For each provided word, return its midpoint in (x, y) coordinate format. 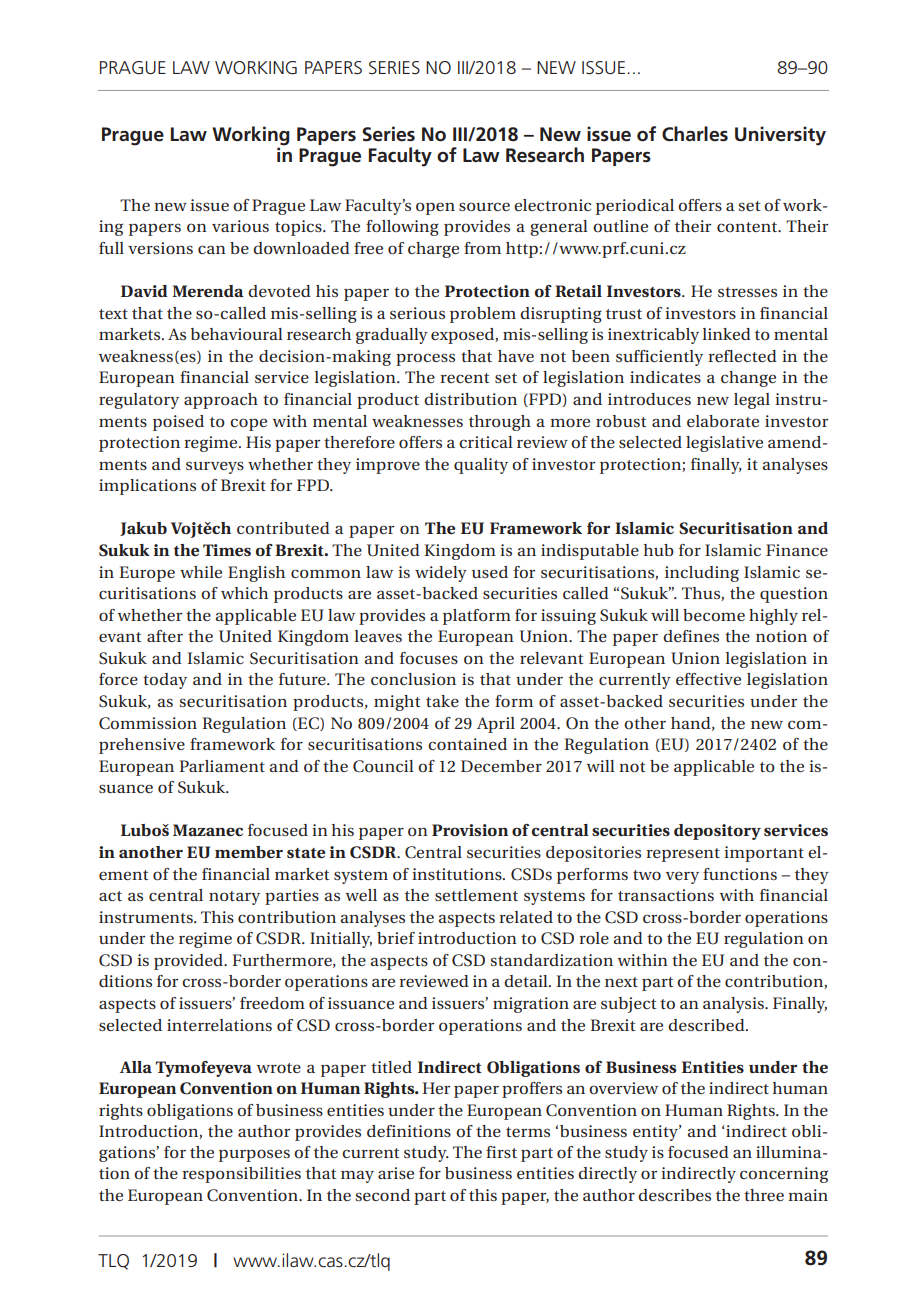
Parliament (222, 766)
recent (464, 378)
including (702, 574)
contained (467, 744)
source (484, 206)
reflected (742, 356)
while (201, 572)
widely (441, 574)
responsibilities (241, 1175)
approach (221, 401)
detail (527, 981)
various (240, 226)
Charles (695, 134)
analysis (734, 1005)
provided (190, 962)
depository (717, 832)
